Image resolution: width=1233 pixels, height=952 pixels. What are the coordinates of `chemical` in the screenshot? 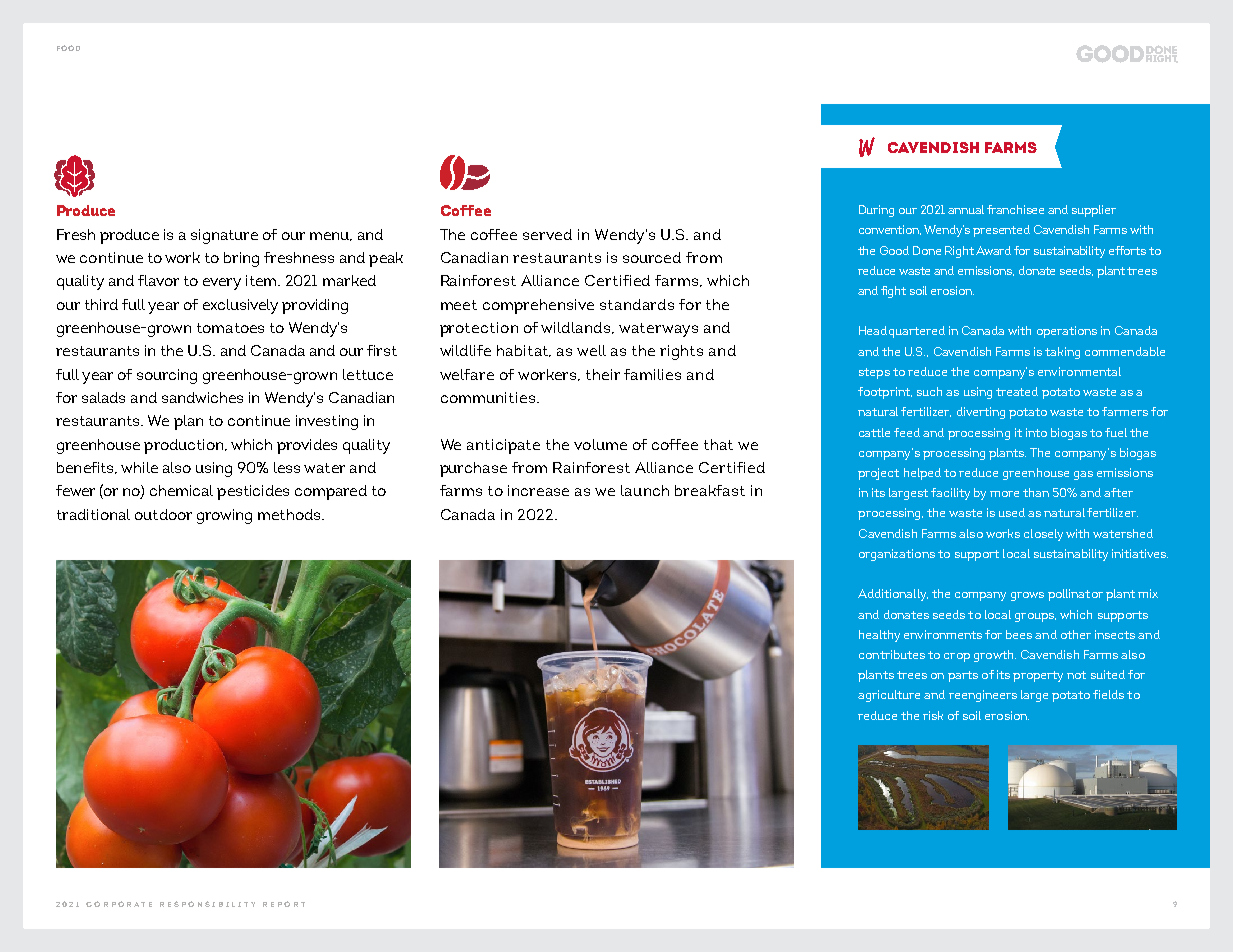 It's located at (181, 490).
